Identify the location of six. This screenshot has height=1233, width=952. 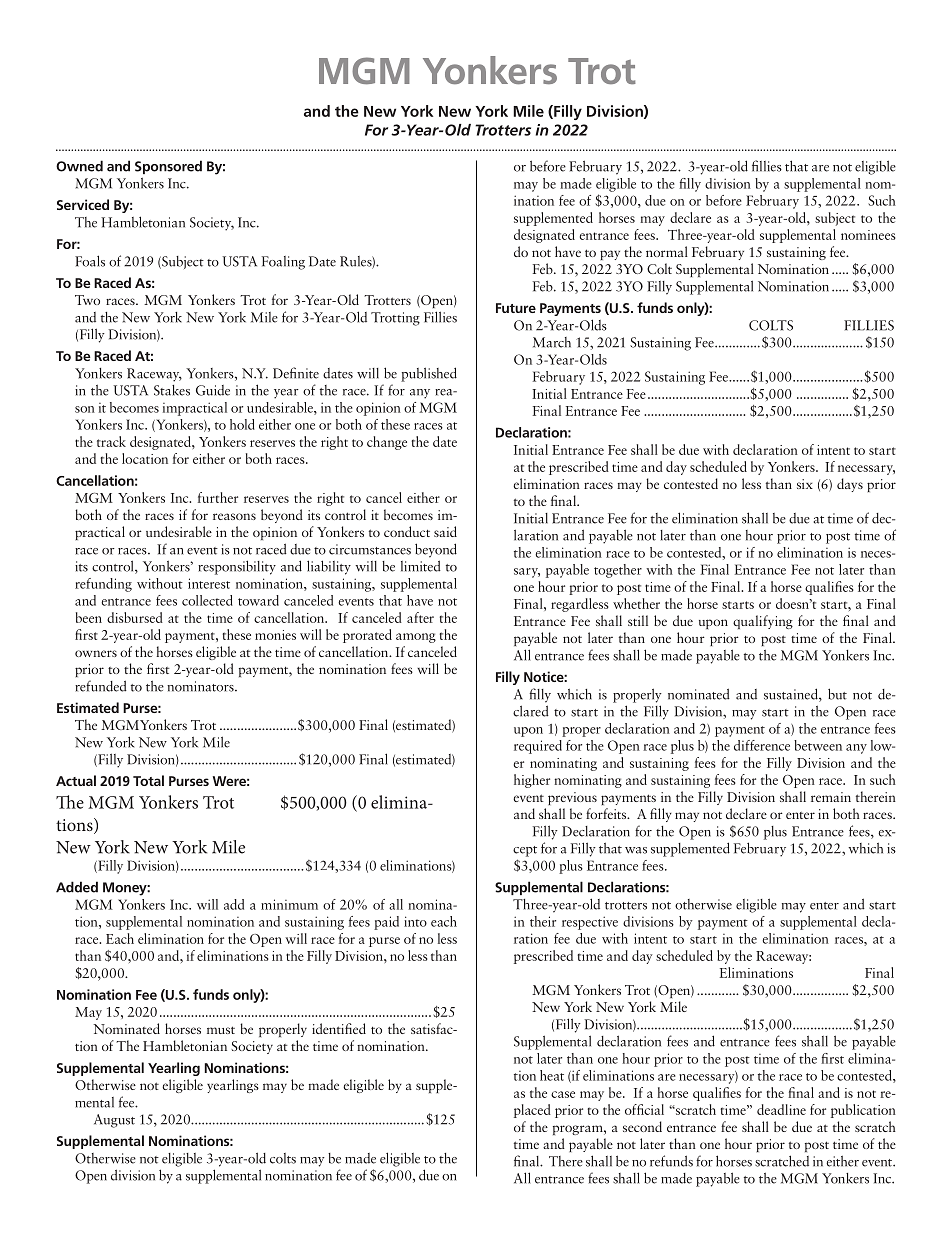
(805, 484).
